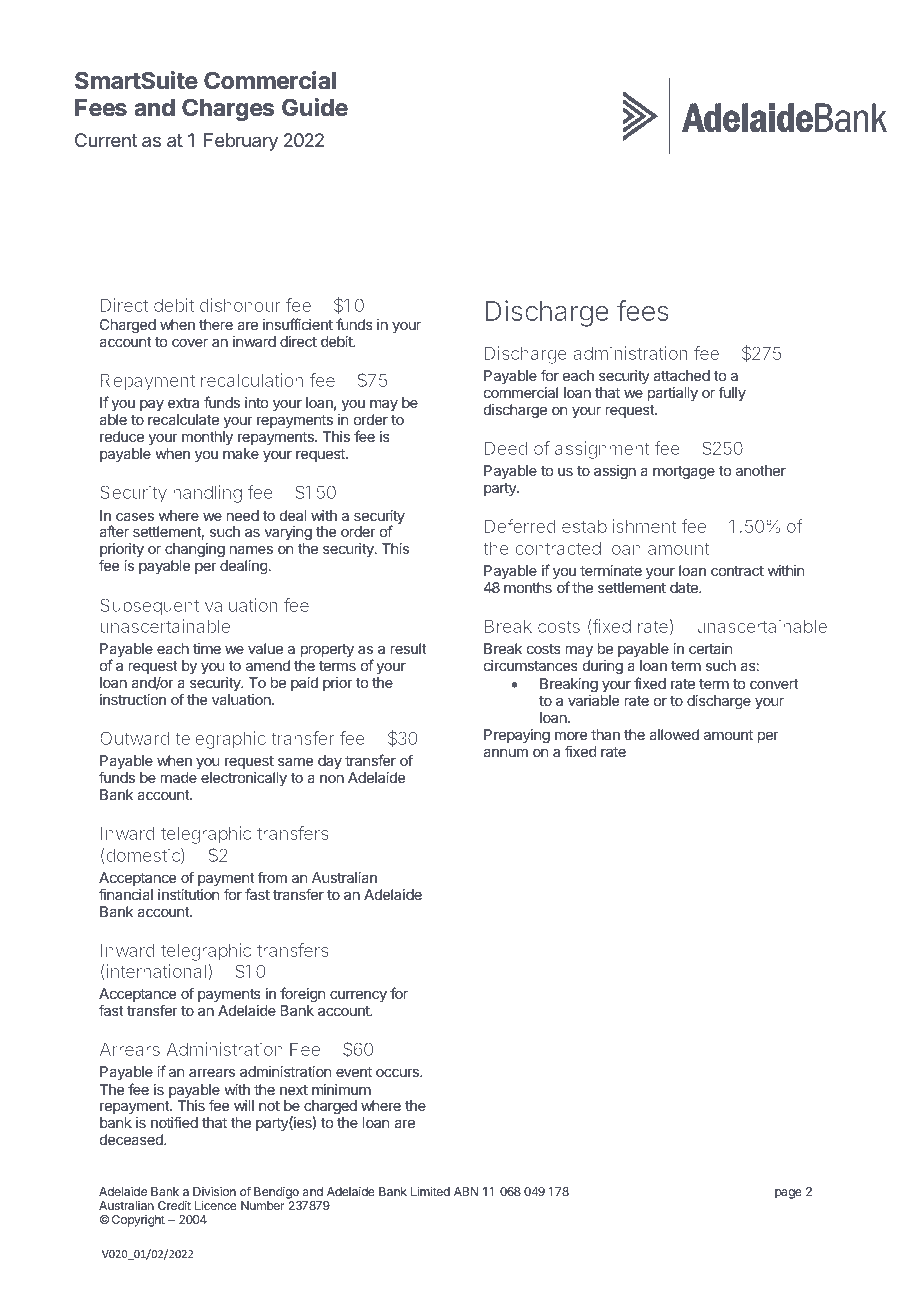 Image resolution: width=924 pixels, height=1308 pixels. What do you see at coordinates (430, 1191) in the document?
I see `Limited` at bounding box center [430, 1191].
